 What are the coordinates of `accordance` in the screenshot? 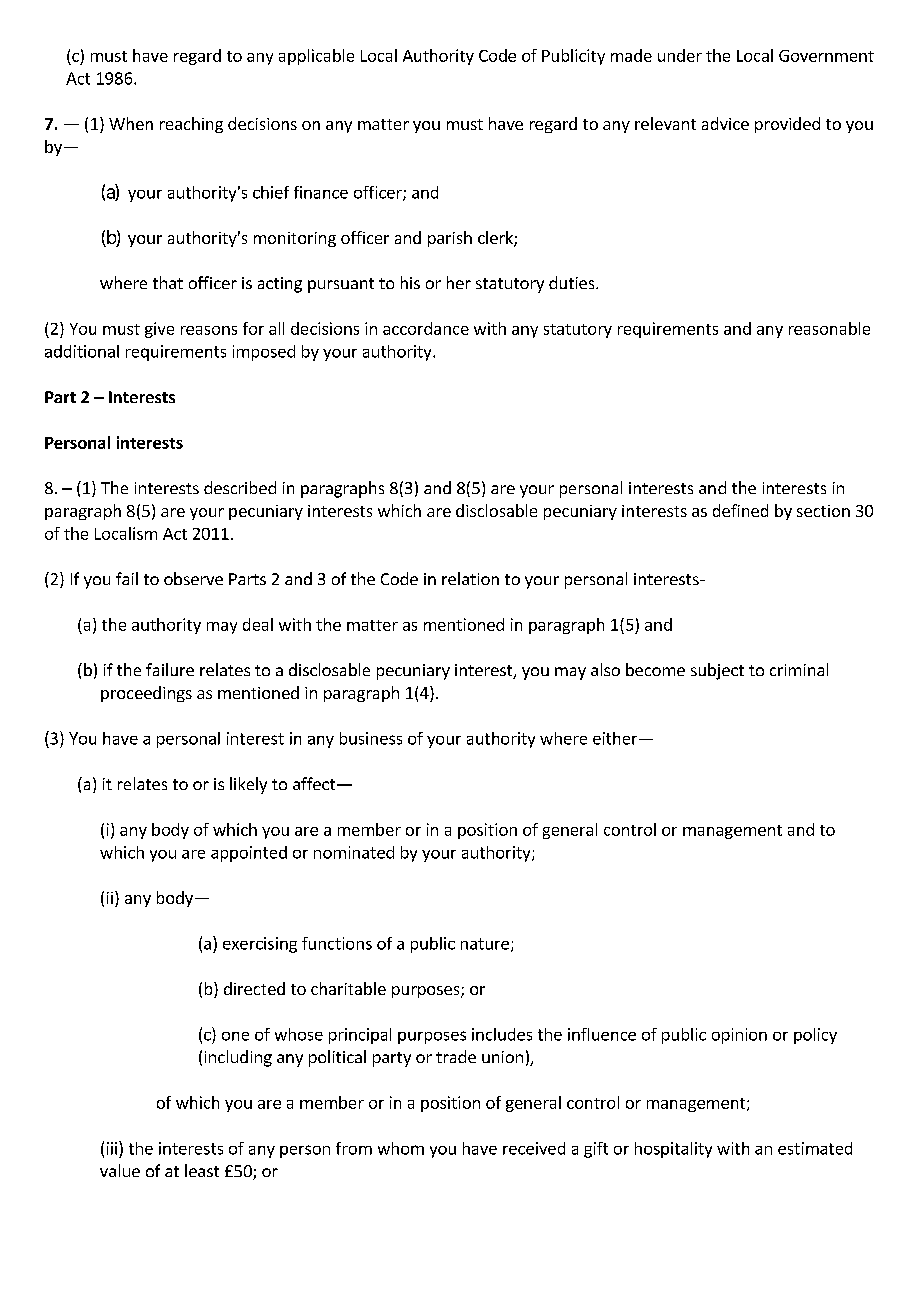 It's located at (426, 328).
